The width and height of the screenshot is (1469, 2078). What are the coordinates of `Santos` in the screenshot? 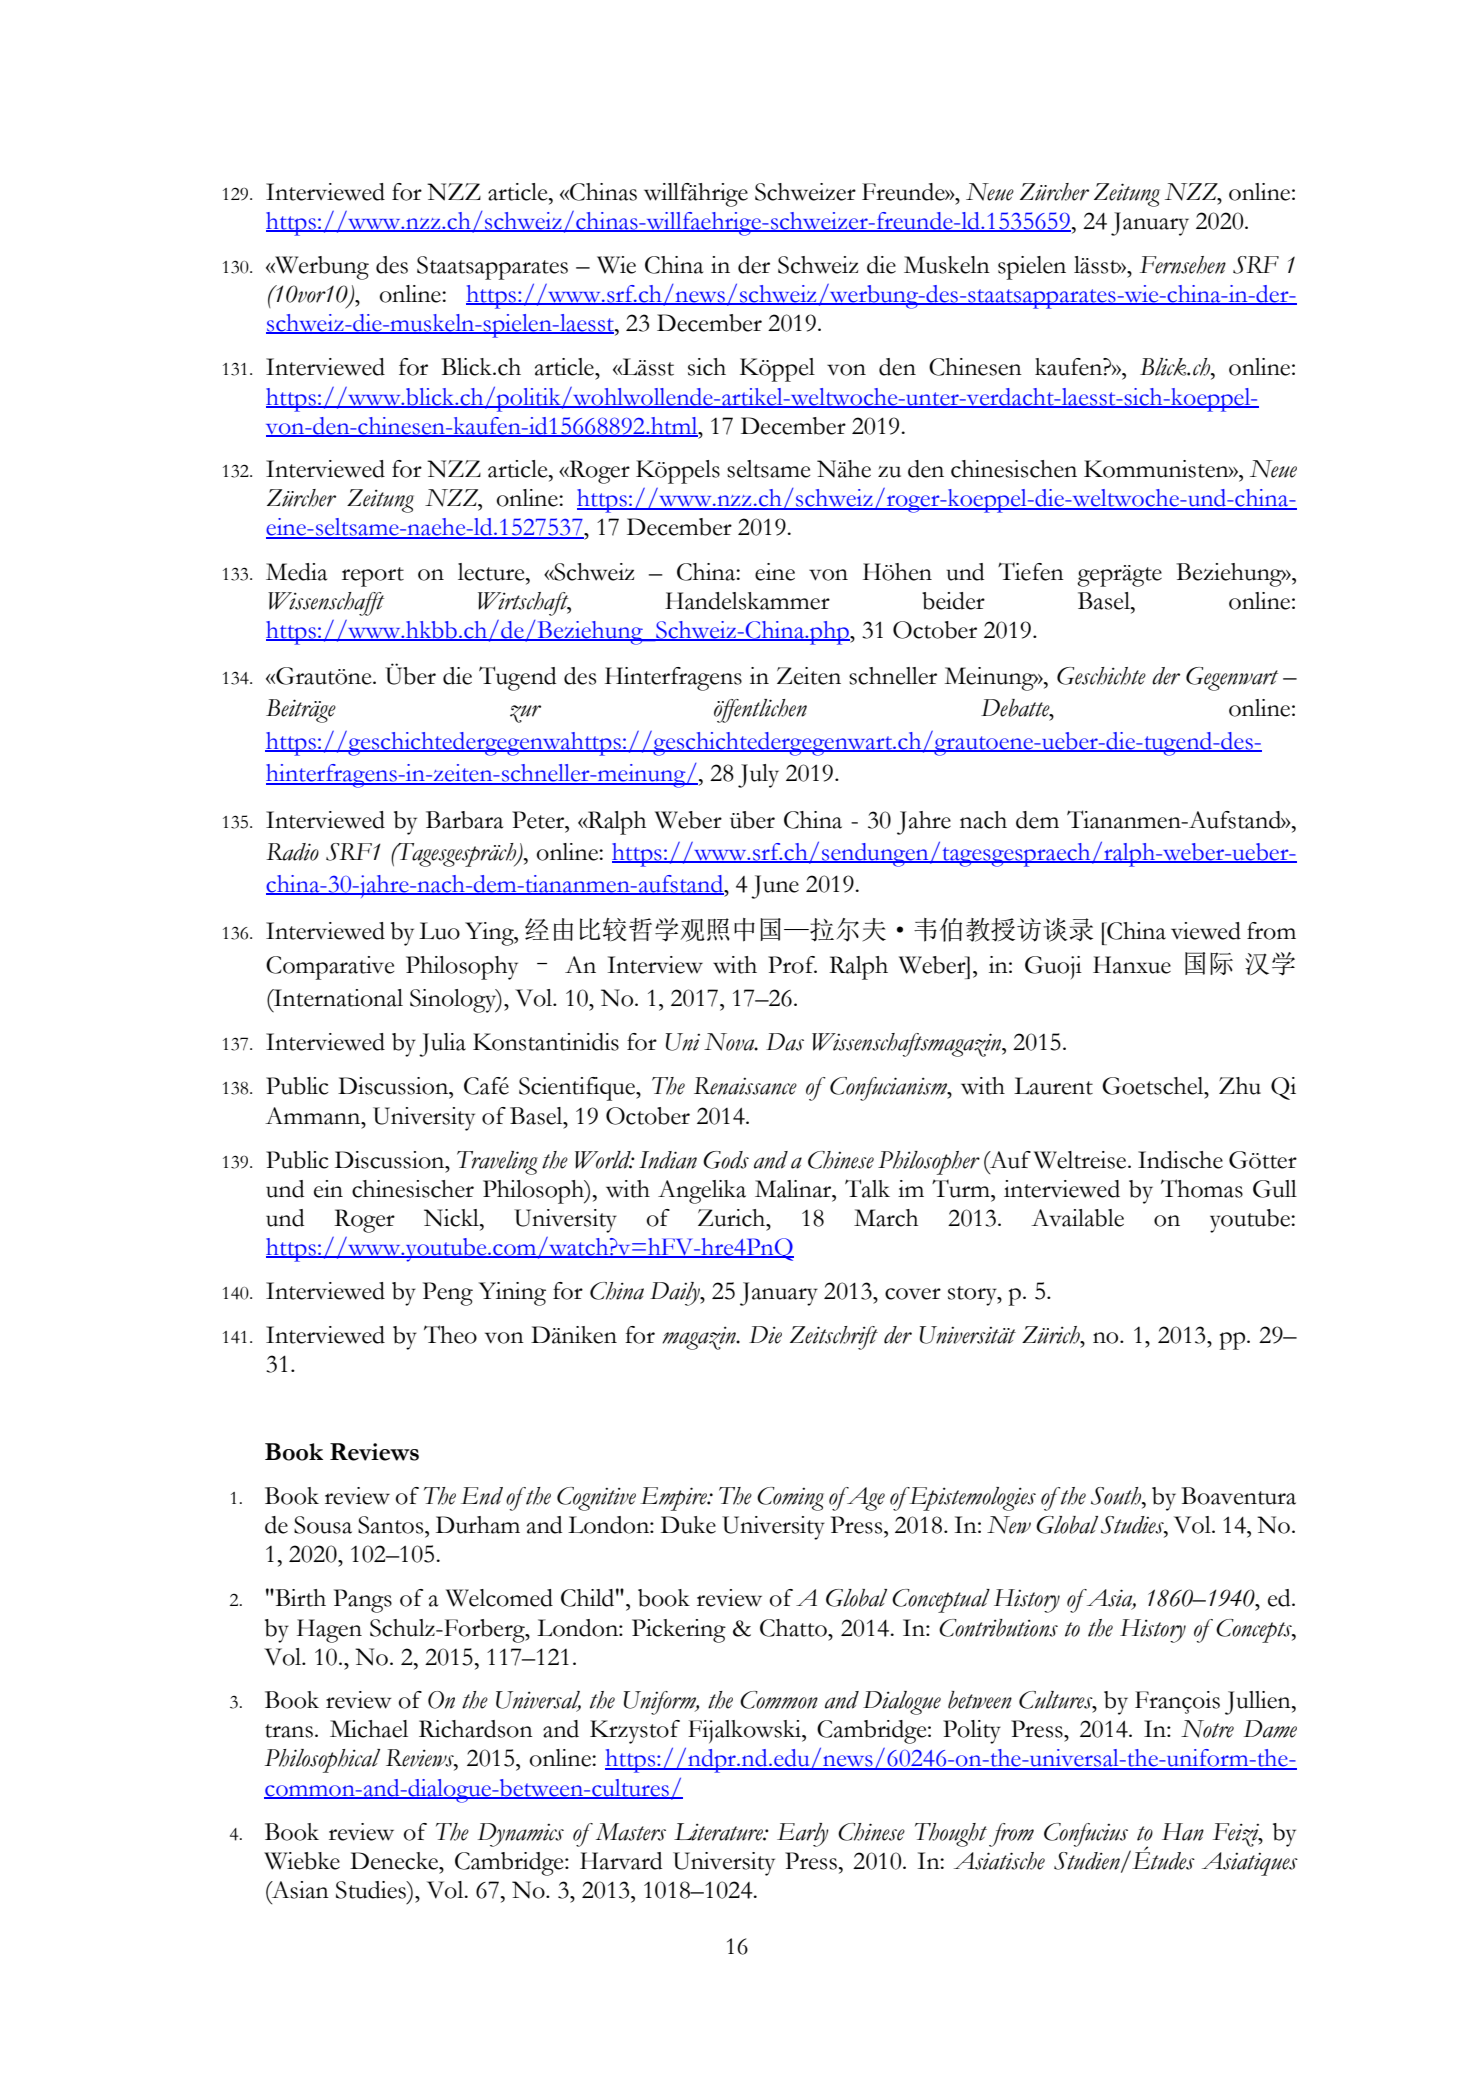 It's located at (392, 1525).
